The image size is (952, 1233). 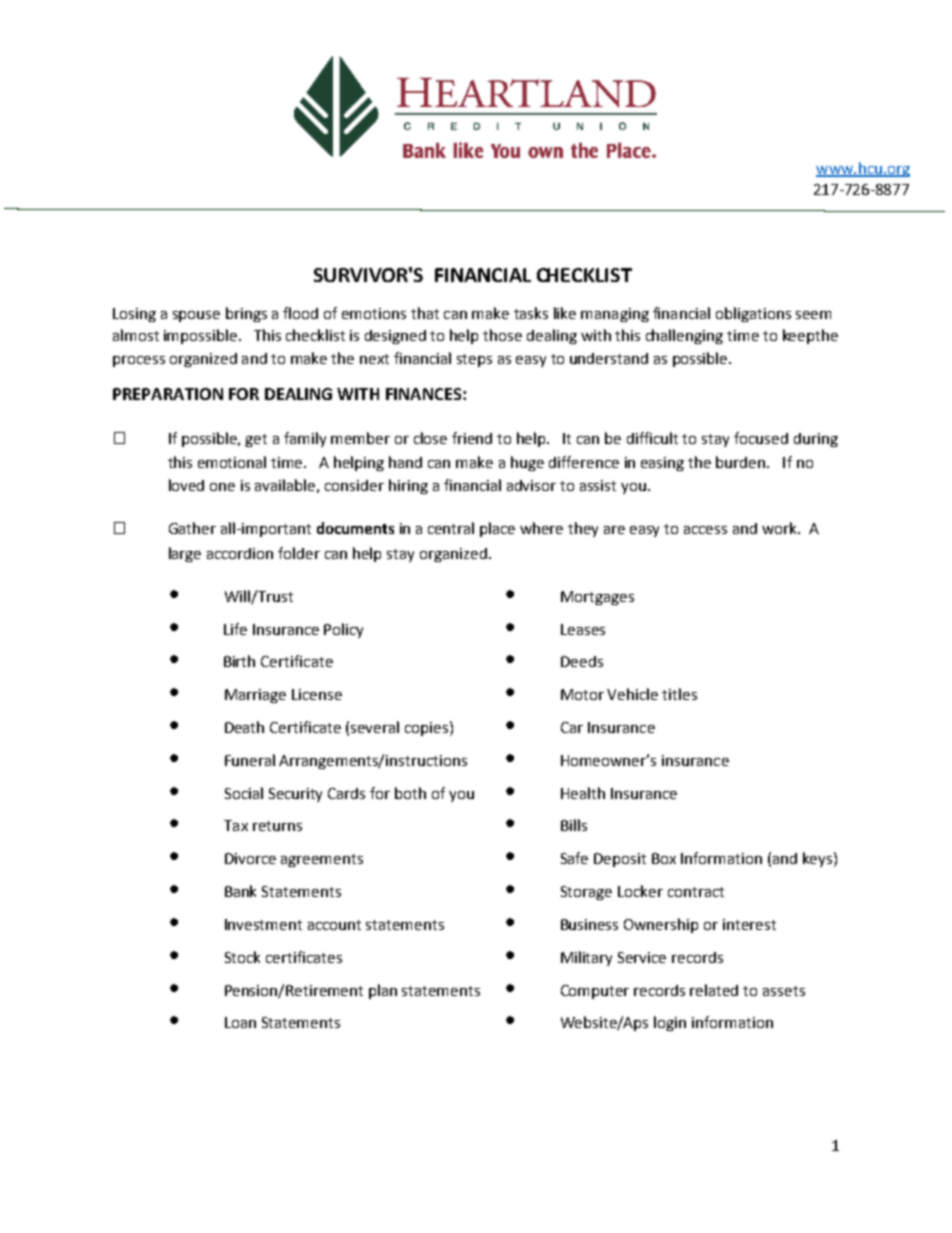 What do you see at coordinates (714, 990) in the image?
I see `related` at bounding box center [714, 990].
